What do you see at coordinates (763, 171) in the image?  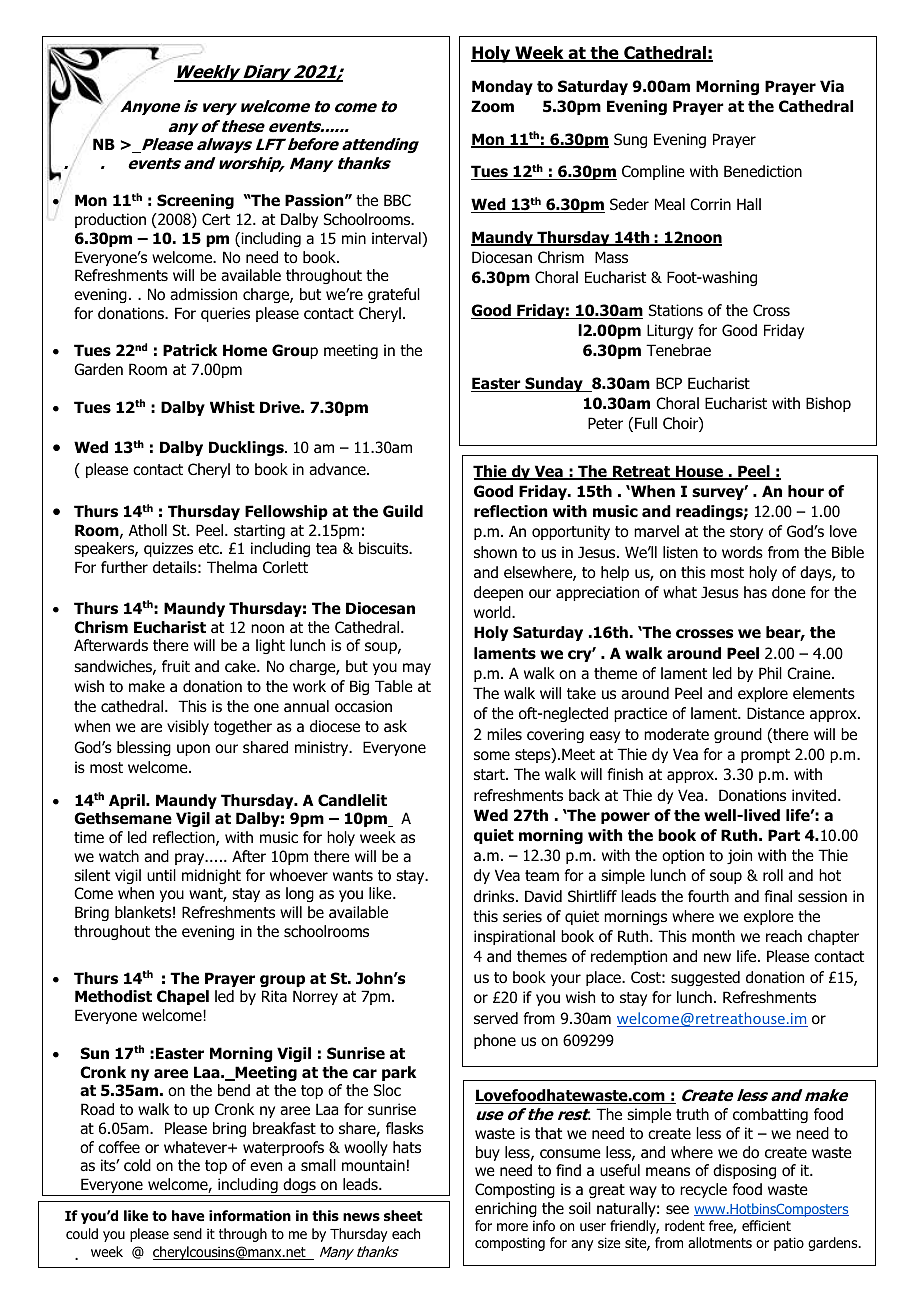 I see `Benediction` at bounding box center [763, 171].
